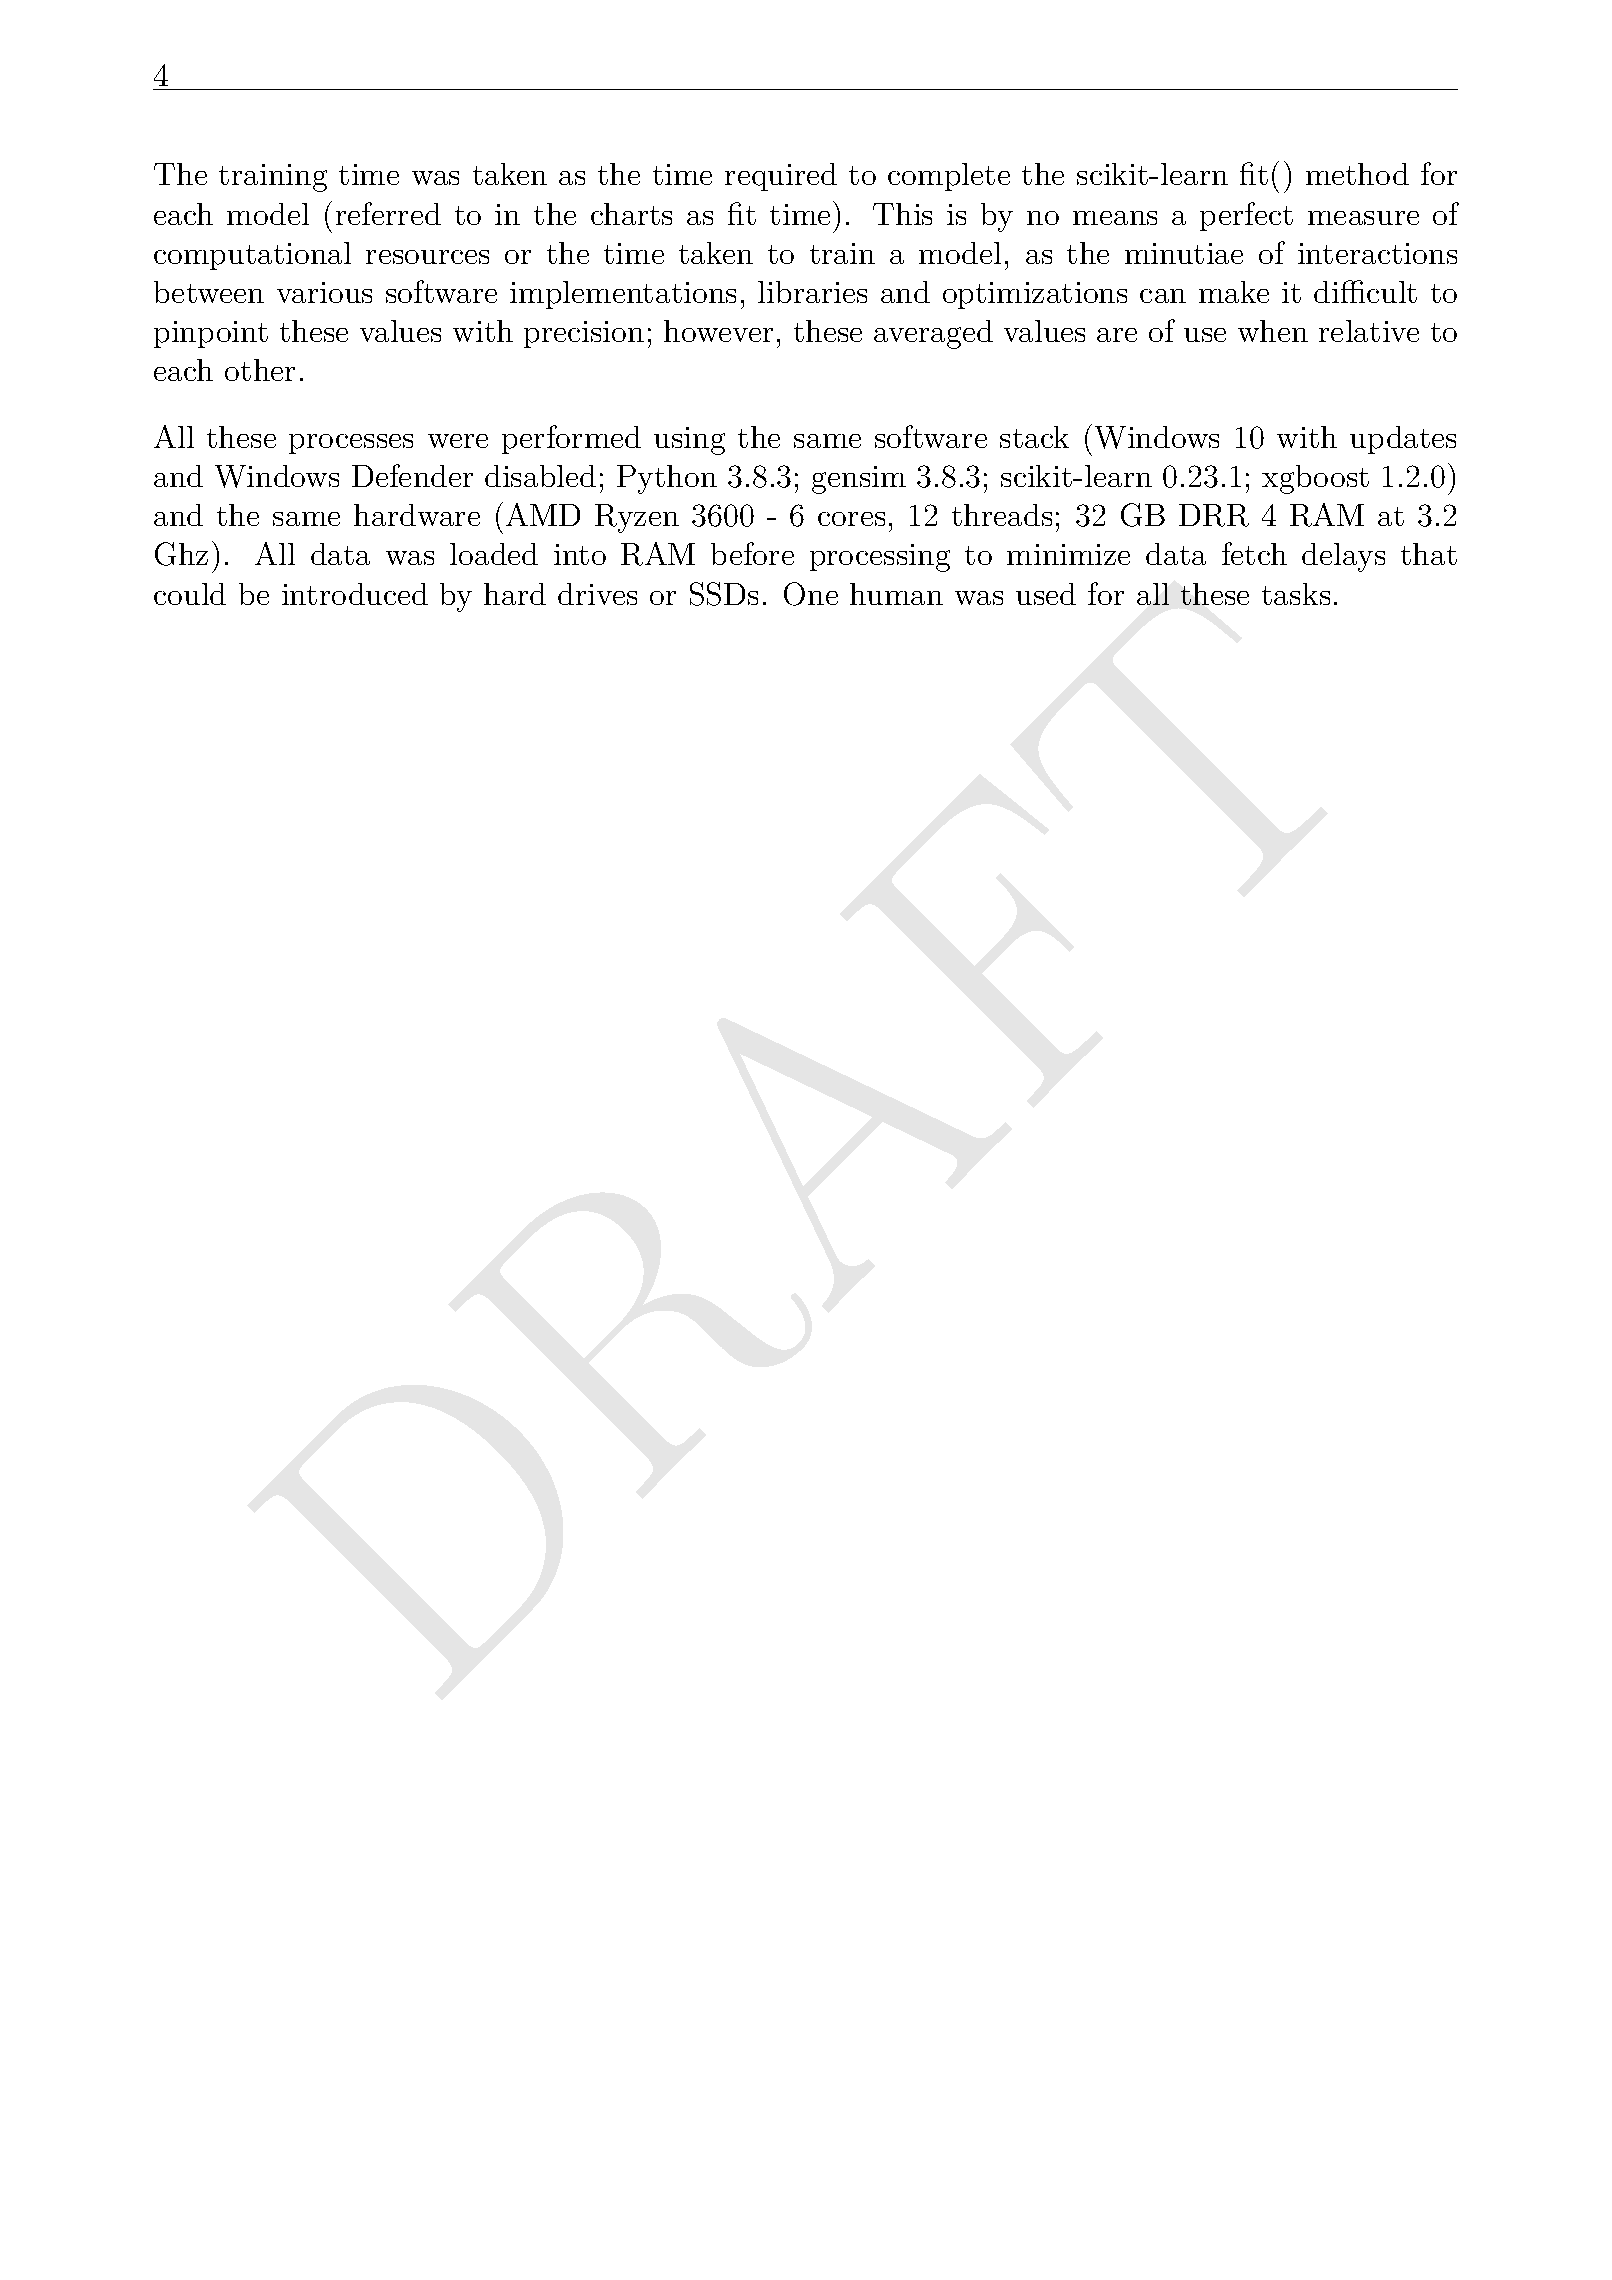  I want to click on averaged, so click(933, 334).
